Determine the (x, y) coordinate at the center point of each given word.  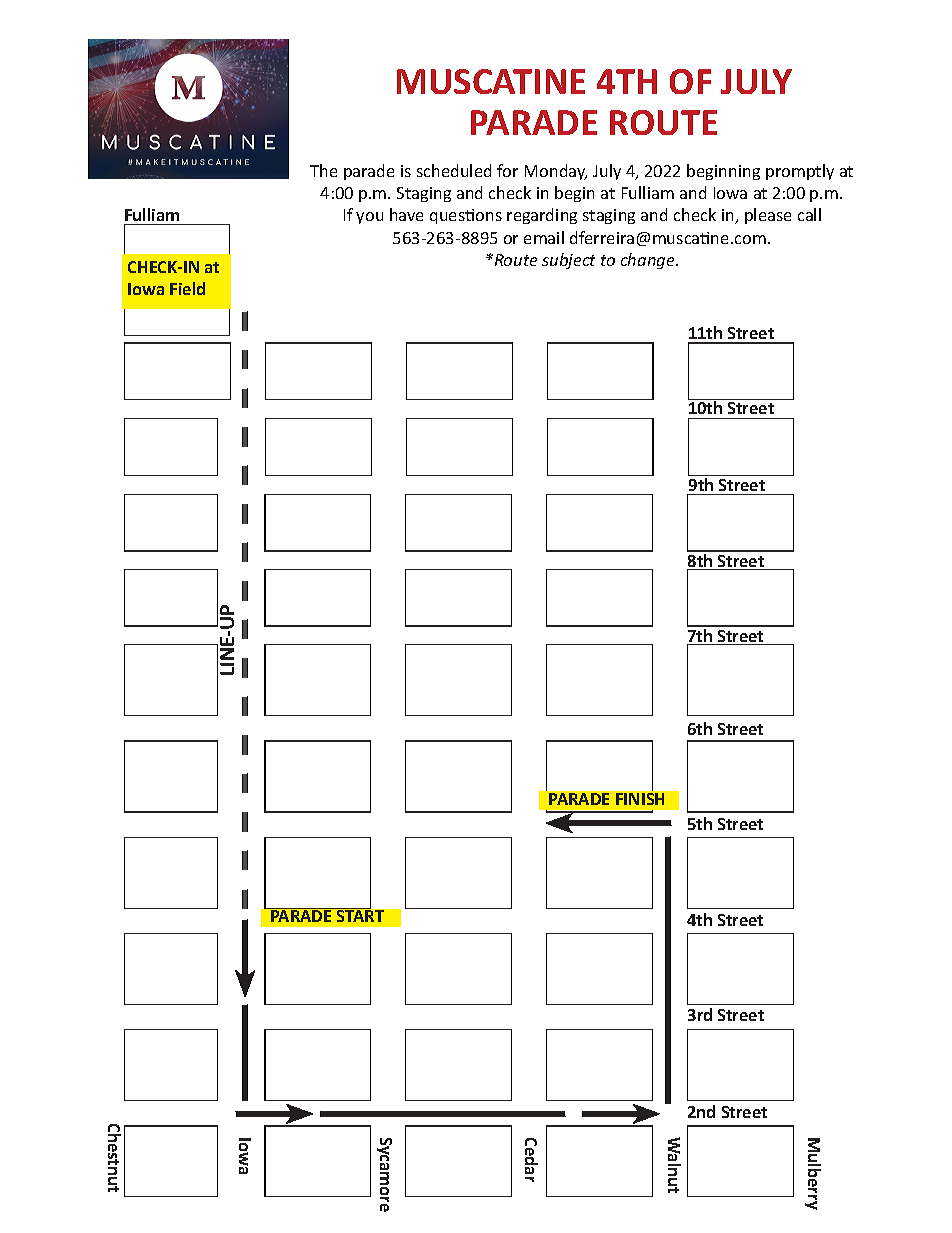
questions (466, 216)
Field (187, 288)
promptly (800, 172)
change (649, 261)
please (768, 216)
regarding (542, 216)
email (544, 237)
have (406, 214)
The (323, 170)
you (369, 218)
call (809, 214)
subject (568, 261)
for (507, 170)
